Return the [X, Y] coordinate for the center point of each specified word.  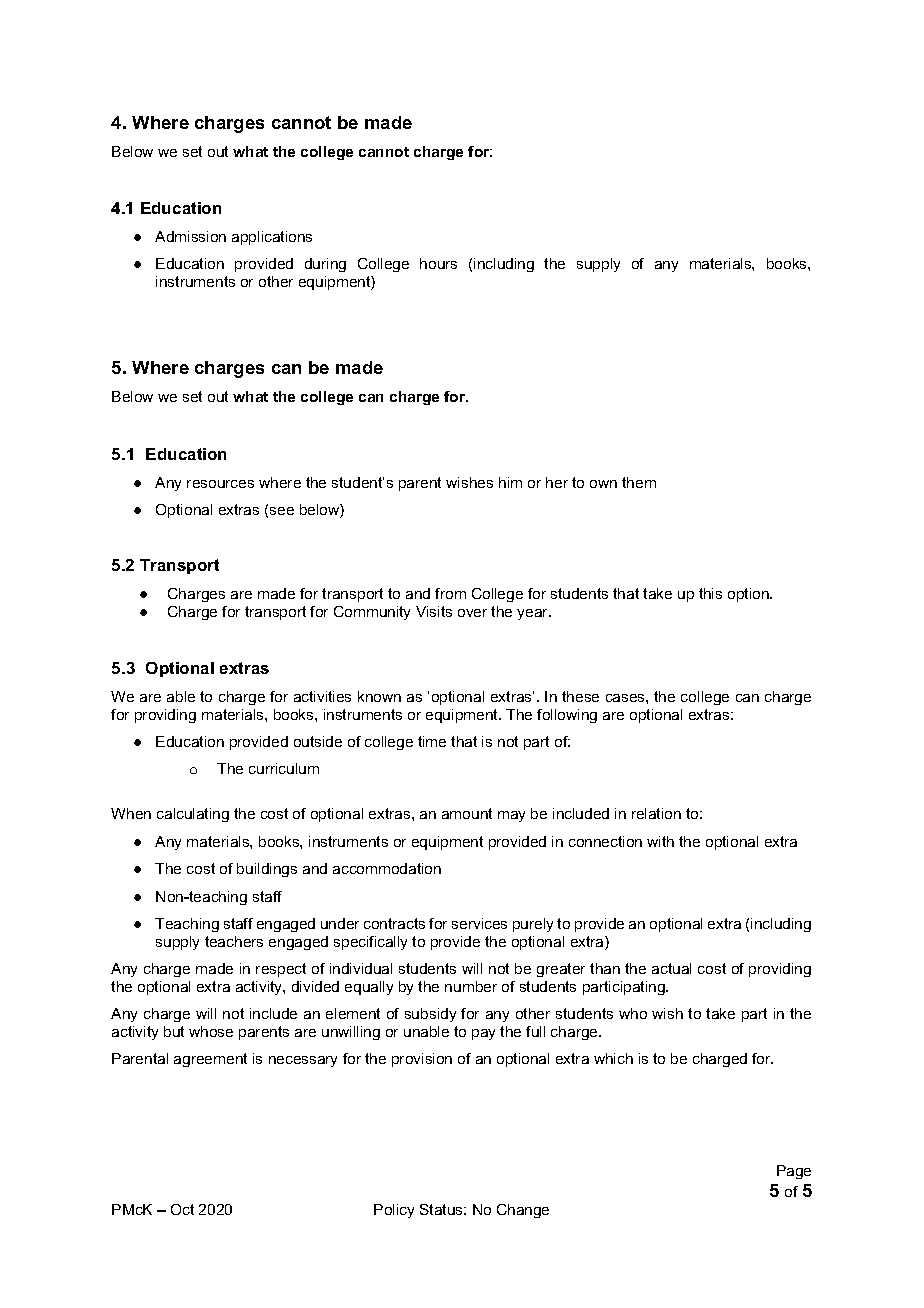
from [450, 593]
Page [794, 1172]
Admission [190, 236]
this [710, 593]
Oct [182, 1209]
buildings [267, 870]
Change [523, 1211]
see [282, 511]
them [639, 482]
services [479, 923]
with [660, 841]
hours [438, 263]
